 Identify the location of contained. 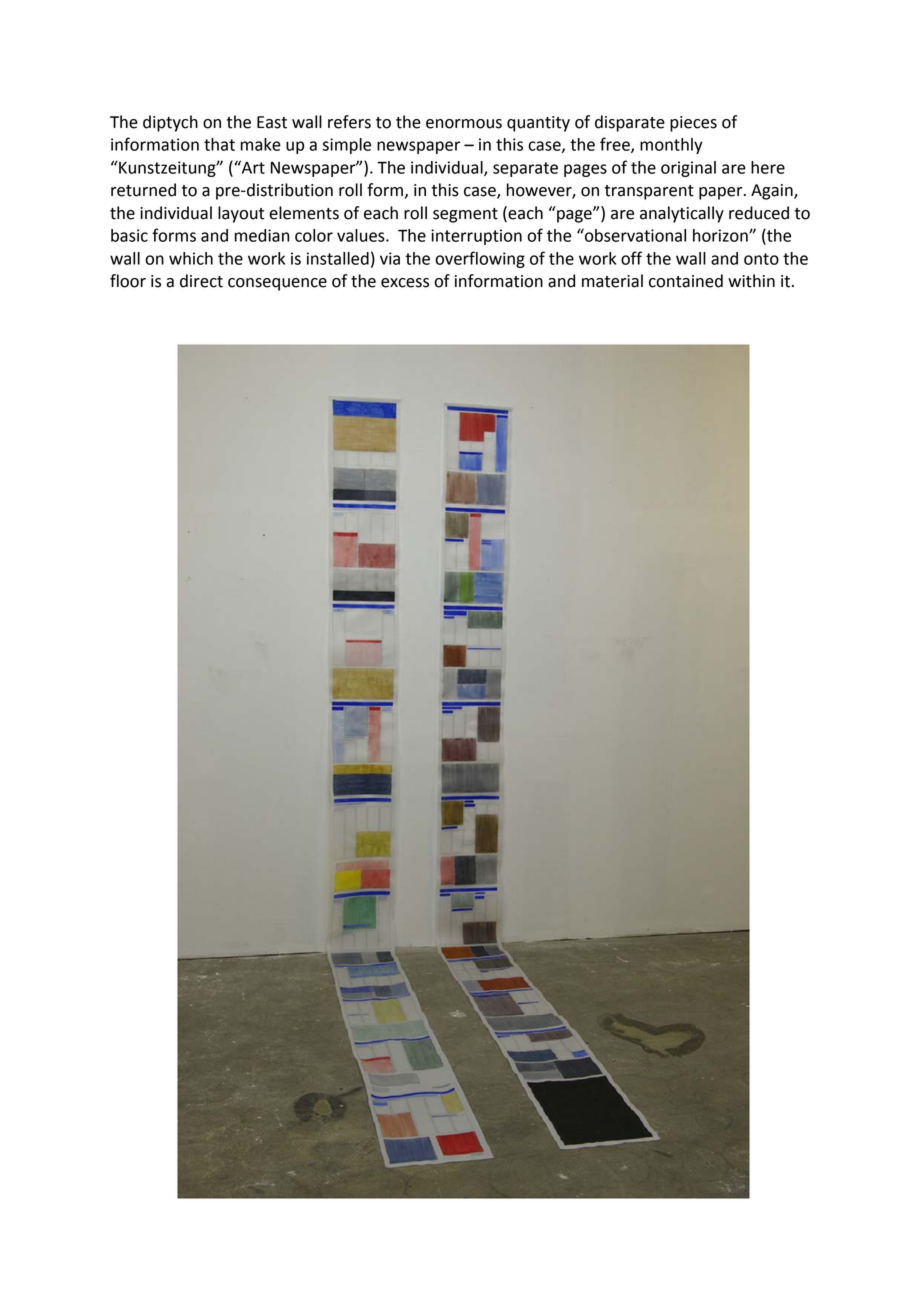
(686, 281).
